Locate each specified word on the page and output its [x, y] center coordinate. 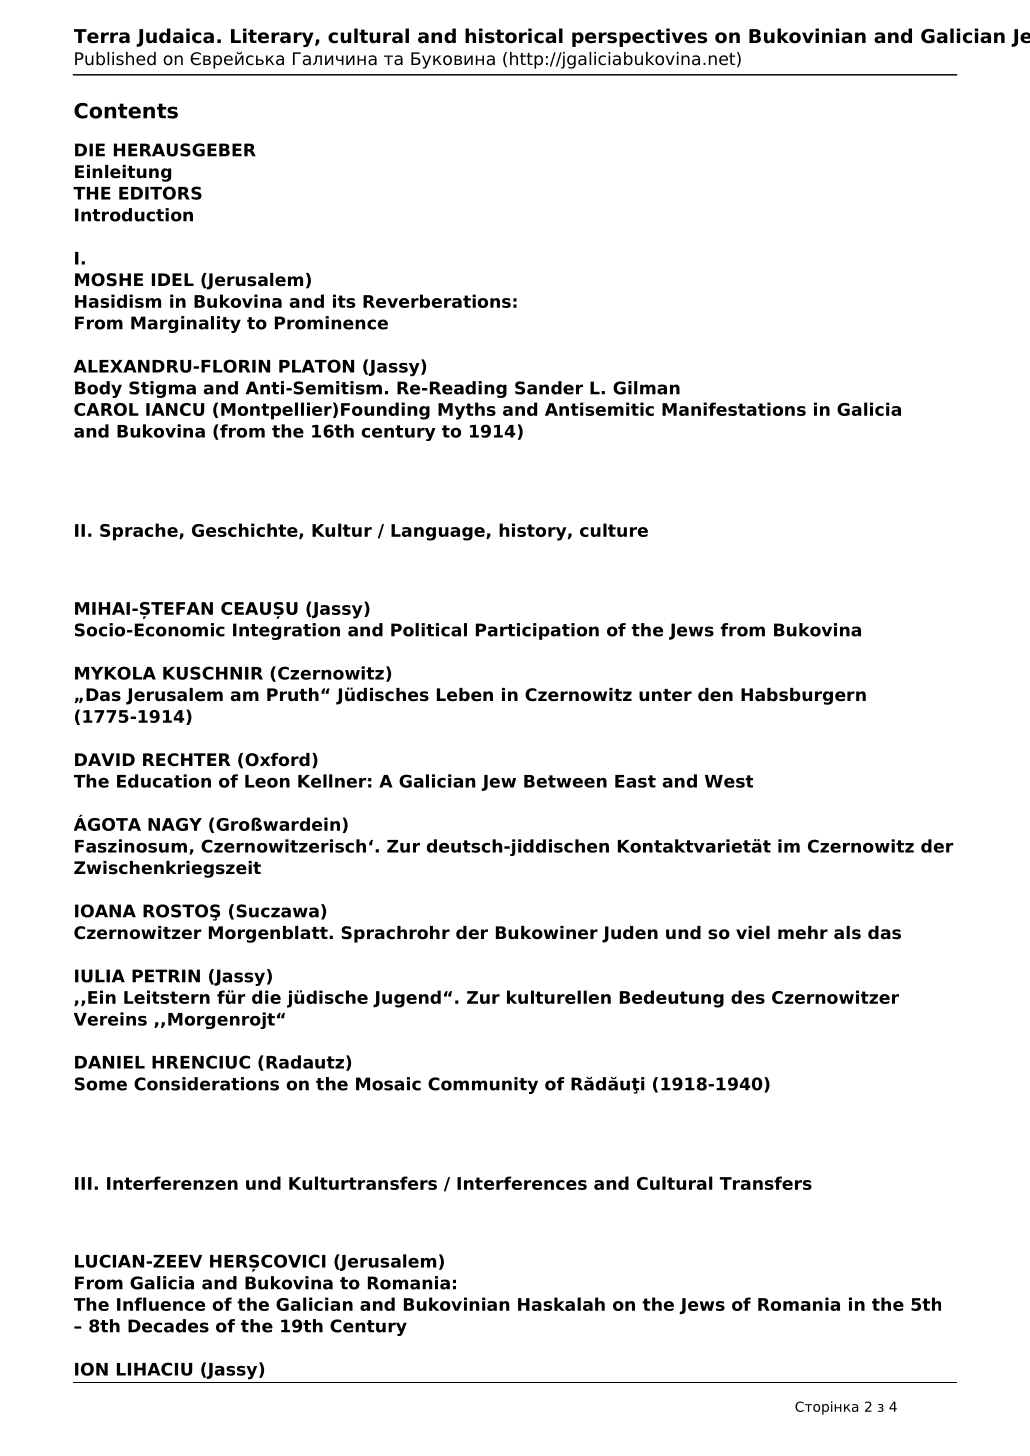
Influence [161, 1304]
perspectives [639, 37]
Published [115, 59]
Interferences [522, 1183]
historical [514, 36]
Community [483, 1085]
